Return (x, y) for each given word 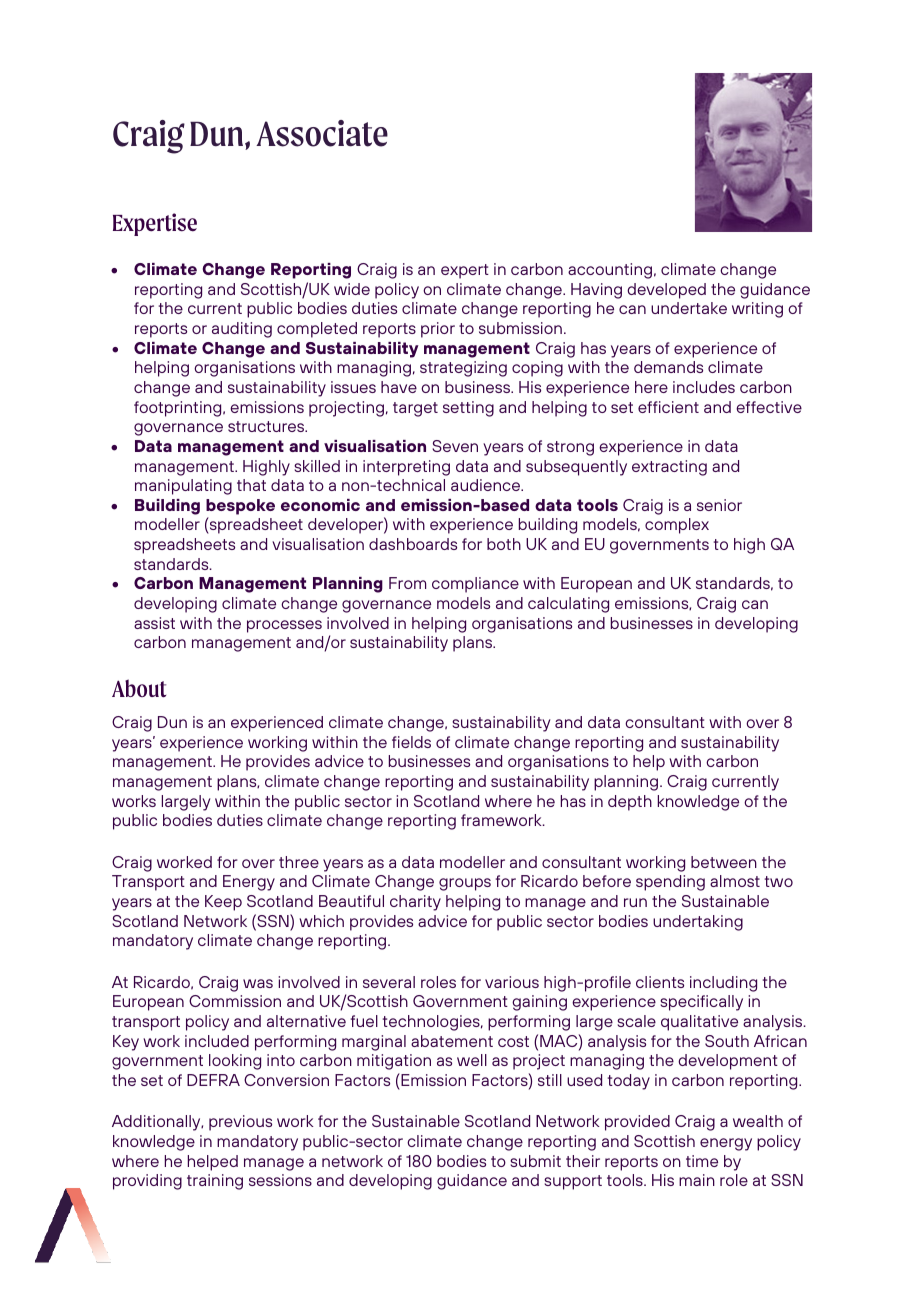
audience (486, 485)
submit (535, 1161)
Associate (322, 133)
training (215, 1182)
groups (465, 884)
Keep (223, 903)
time (702, 1161)
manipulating (183, 487)
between (724, 862)
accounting (610, 271)
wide (352, 289)
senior (719, 505)
